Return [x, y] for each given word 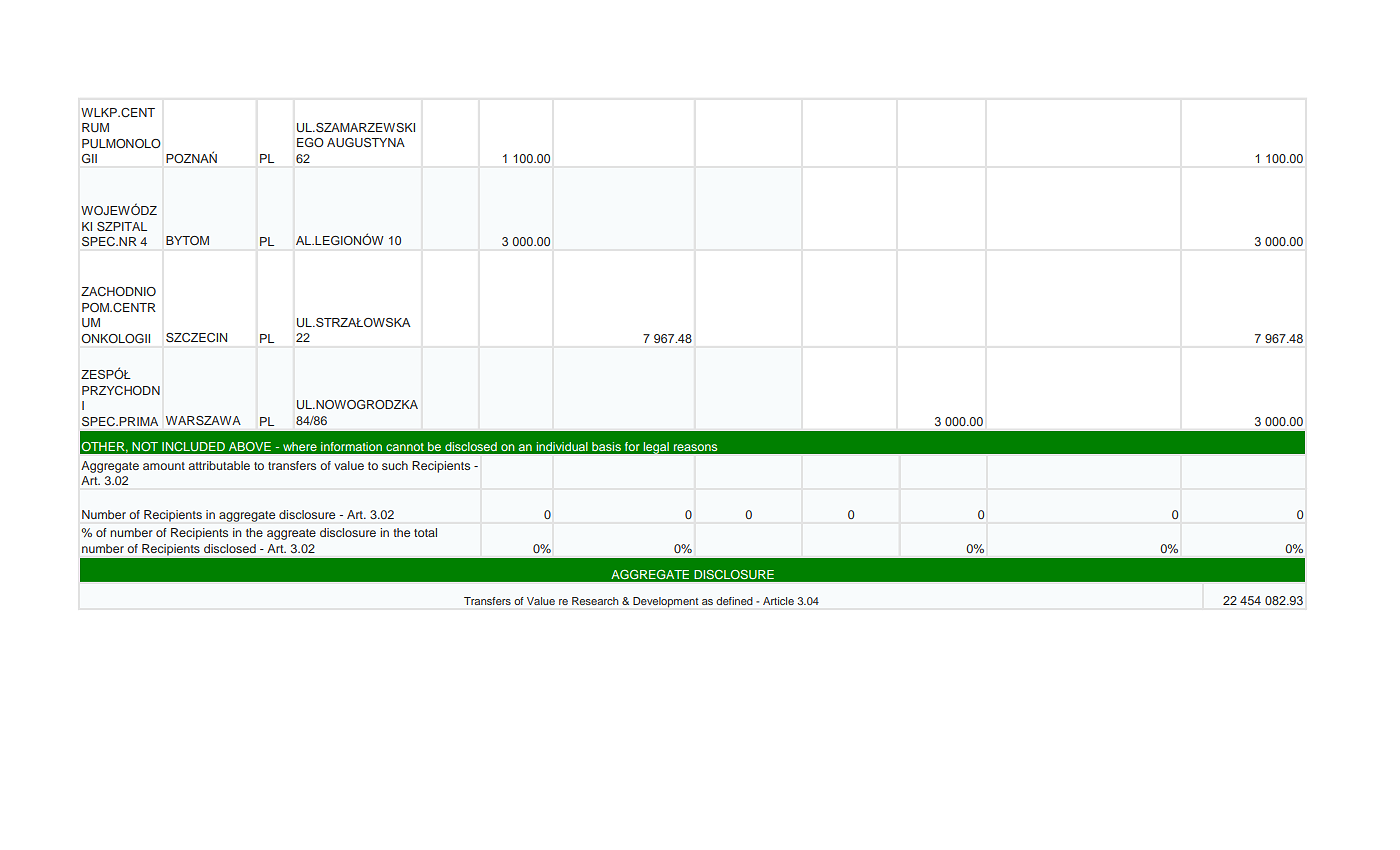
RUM [95, 127]
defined [734, 601]
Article [778, 601]
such [395, 465]
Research [595, 601]
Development [665, 602]
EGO [310, 142]
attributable [219, 465]
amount [164, 466]
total [425, 532]
